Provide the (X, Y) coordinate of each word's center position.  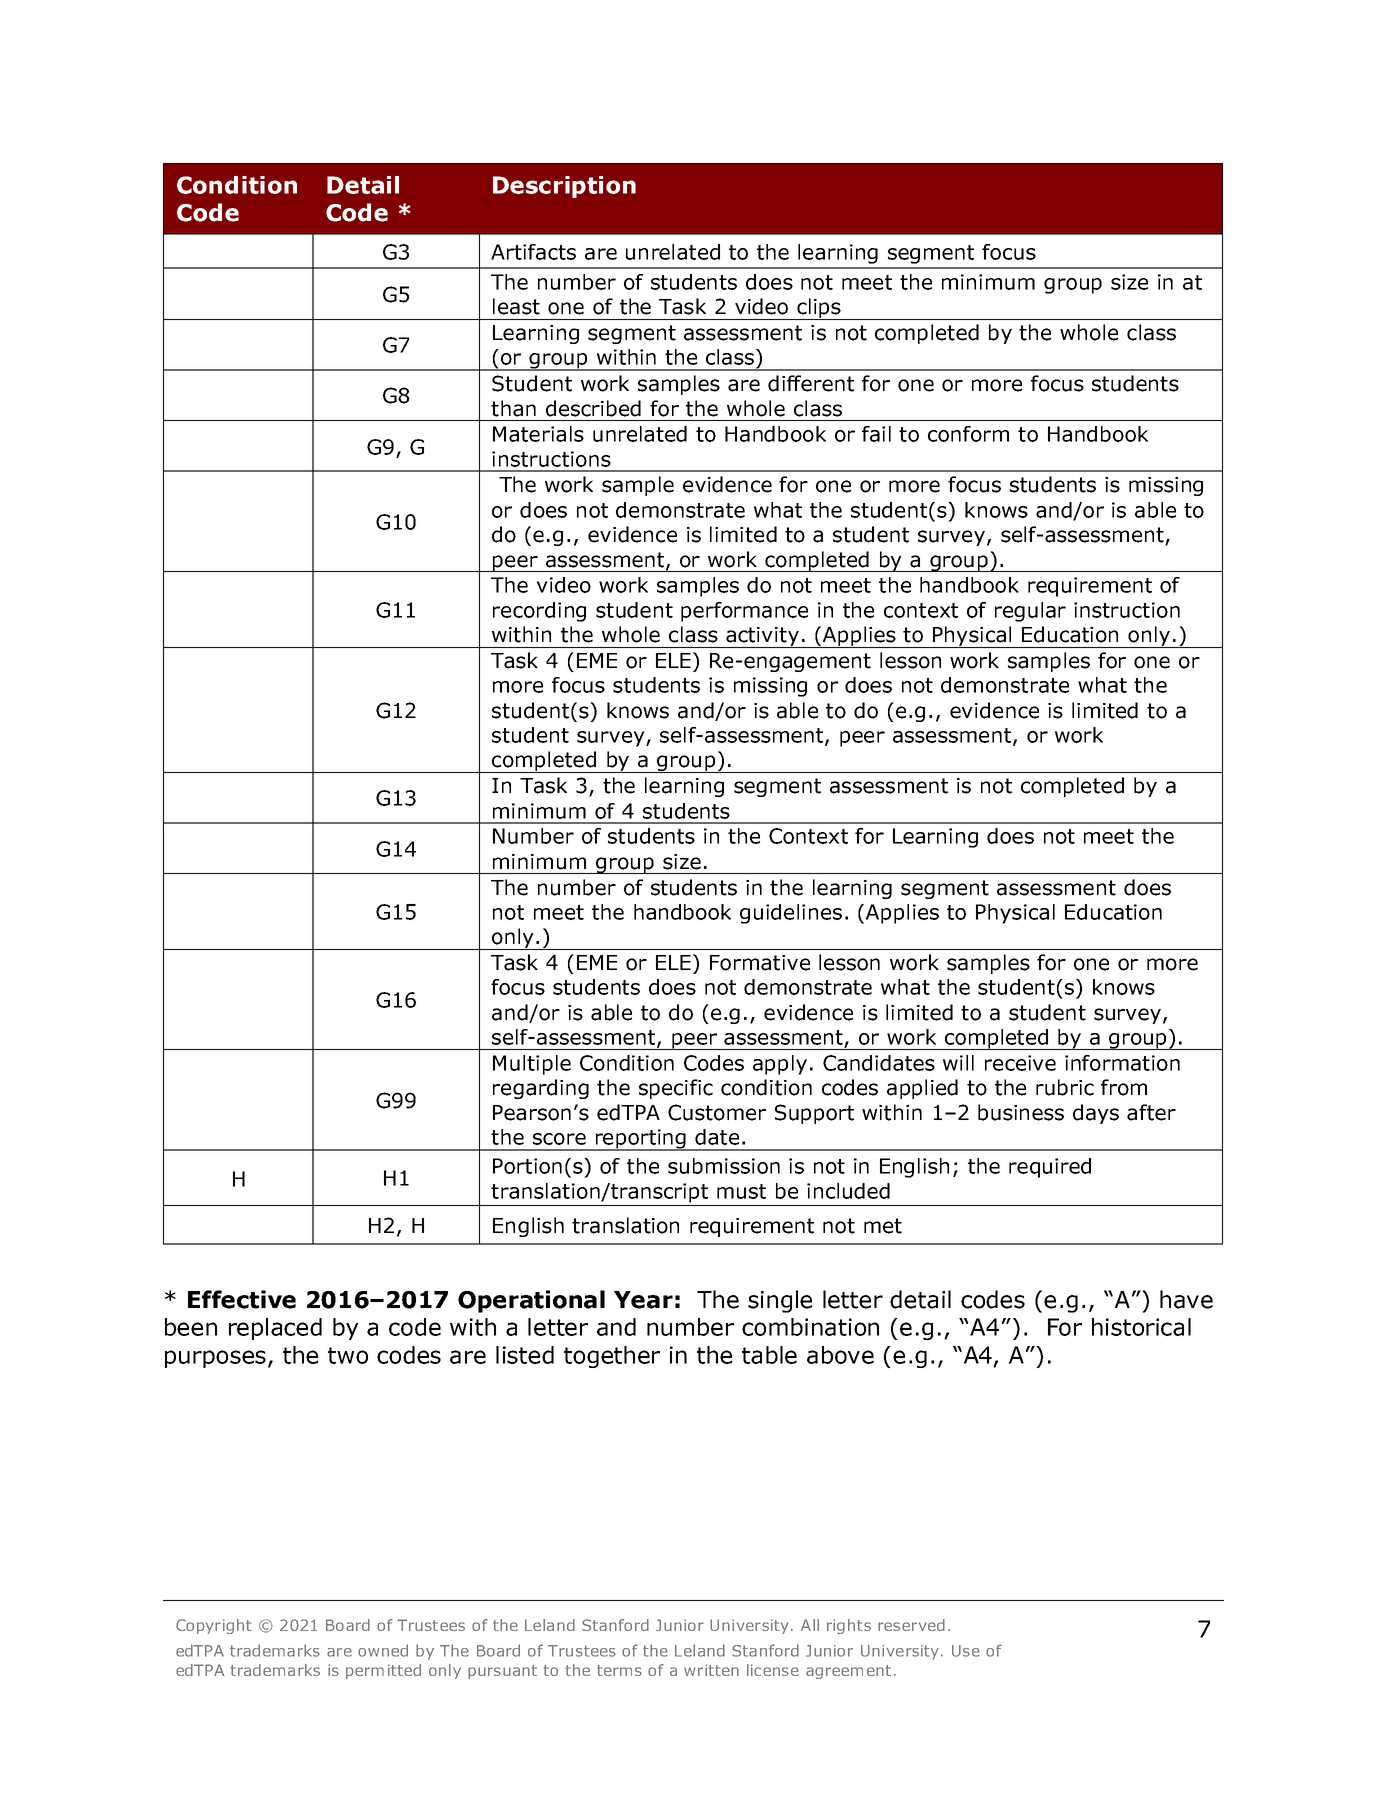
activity (762, 637)
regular (1030, 612)
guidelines (791, 914)
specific (676, 1089)
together (612, 1357)
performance (744, 612)
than (513, 408)
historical (1141, 1327)
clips (819, 309)
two (348, 1355)
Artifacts (533, 252)
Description (564, 187)
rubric (1065, 1087)
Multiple (532, 1065)
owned (383, 1650)
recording (539, 612)
